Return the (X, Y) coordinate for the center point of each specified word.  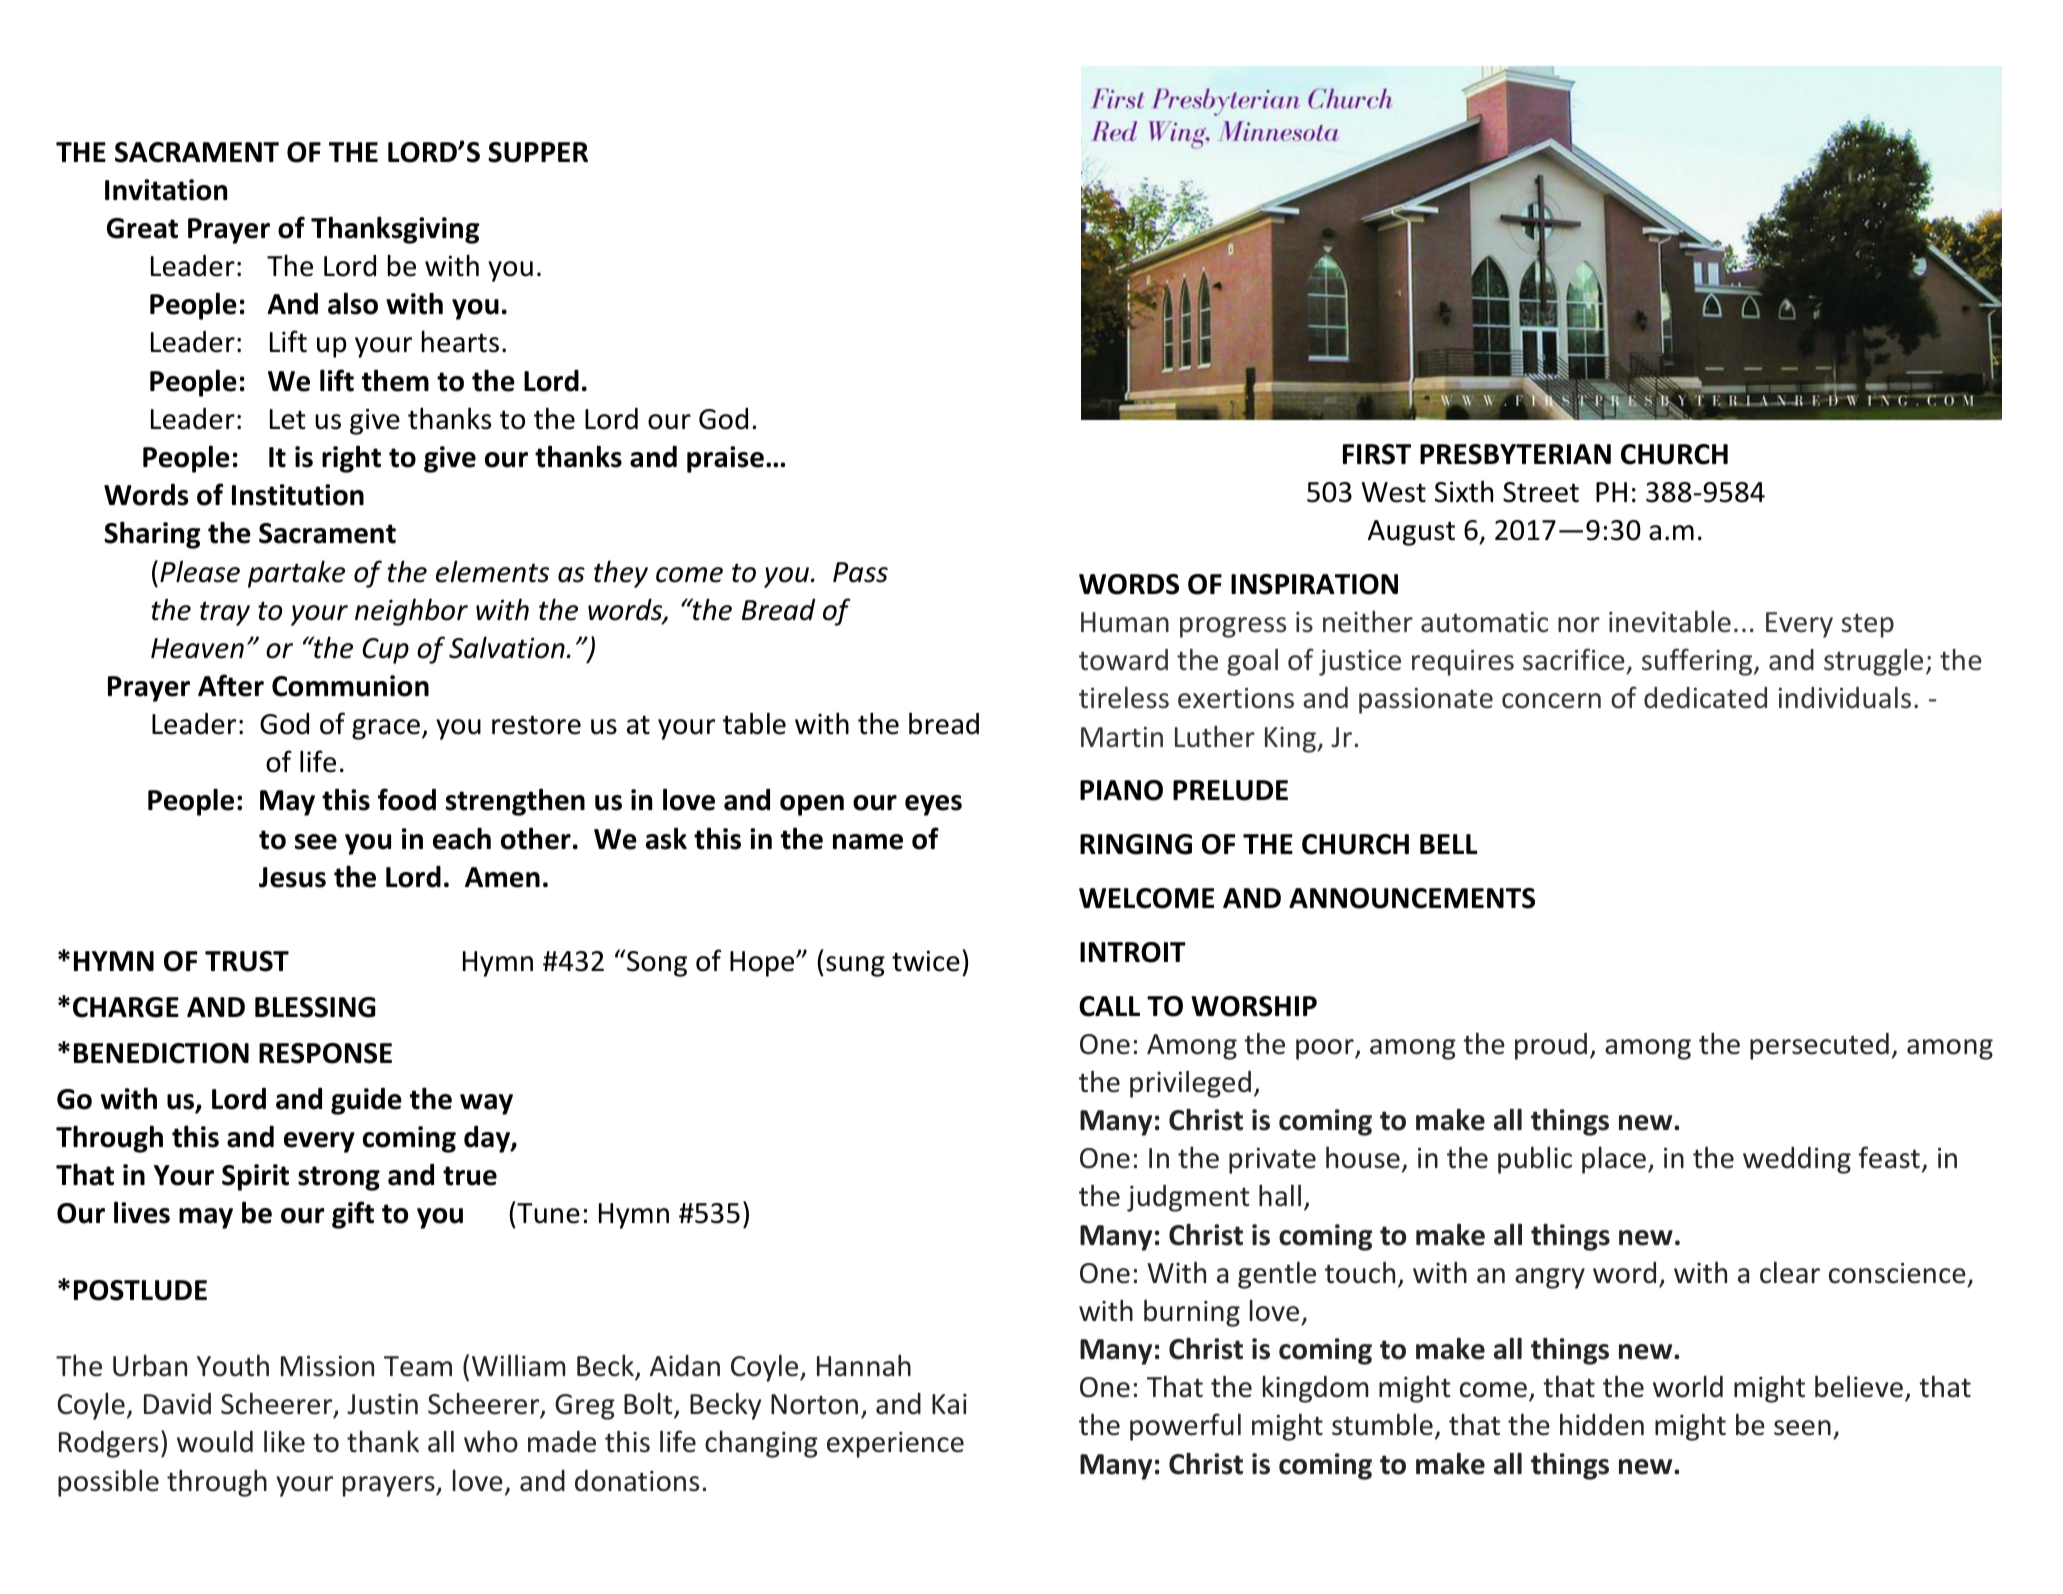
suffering (1698, 662)
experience (895, 1444)
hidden (1602, 1424)
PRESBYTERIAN (1515, 454)
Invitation (166, 190)
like (284, 1441)
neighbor (411, 612)
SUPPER (538, 152)
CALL (1109, 1006)
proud (1551, 1046)
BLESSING (315, 1007)
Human (1125, 622)
